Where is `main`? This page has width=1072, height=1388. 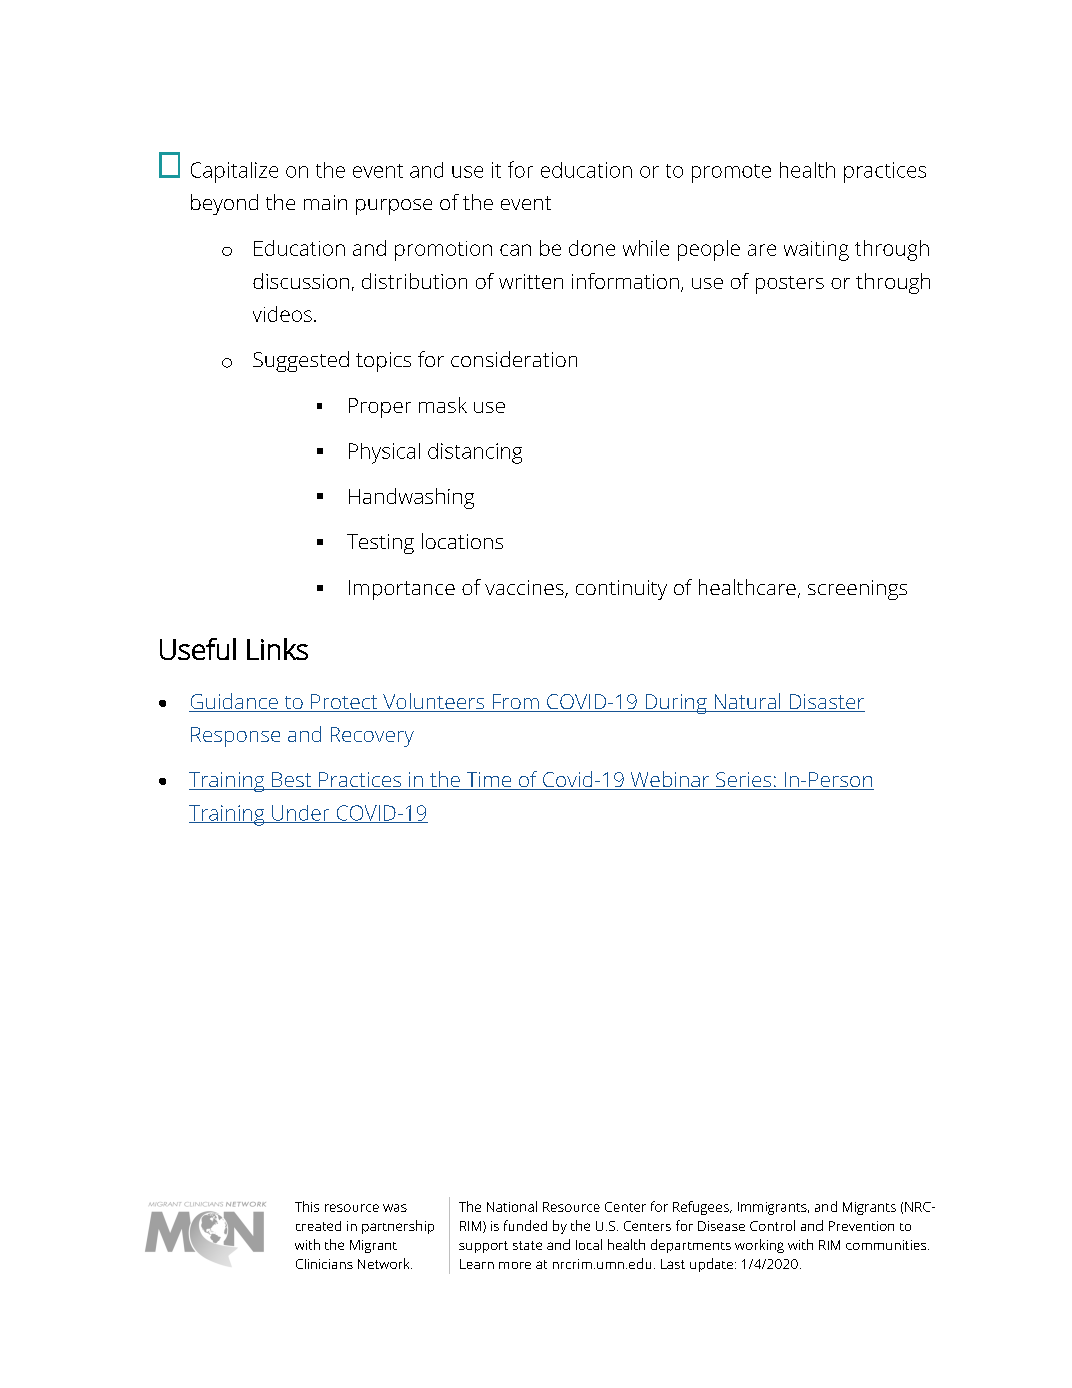 main is located at coordinates (325, 202).
